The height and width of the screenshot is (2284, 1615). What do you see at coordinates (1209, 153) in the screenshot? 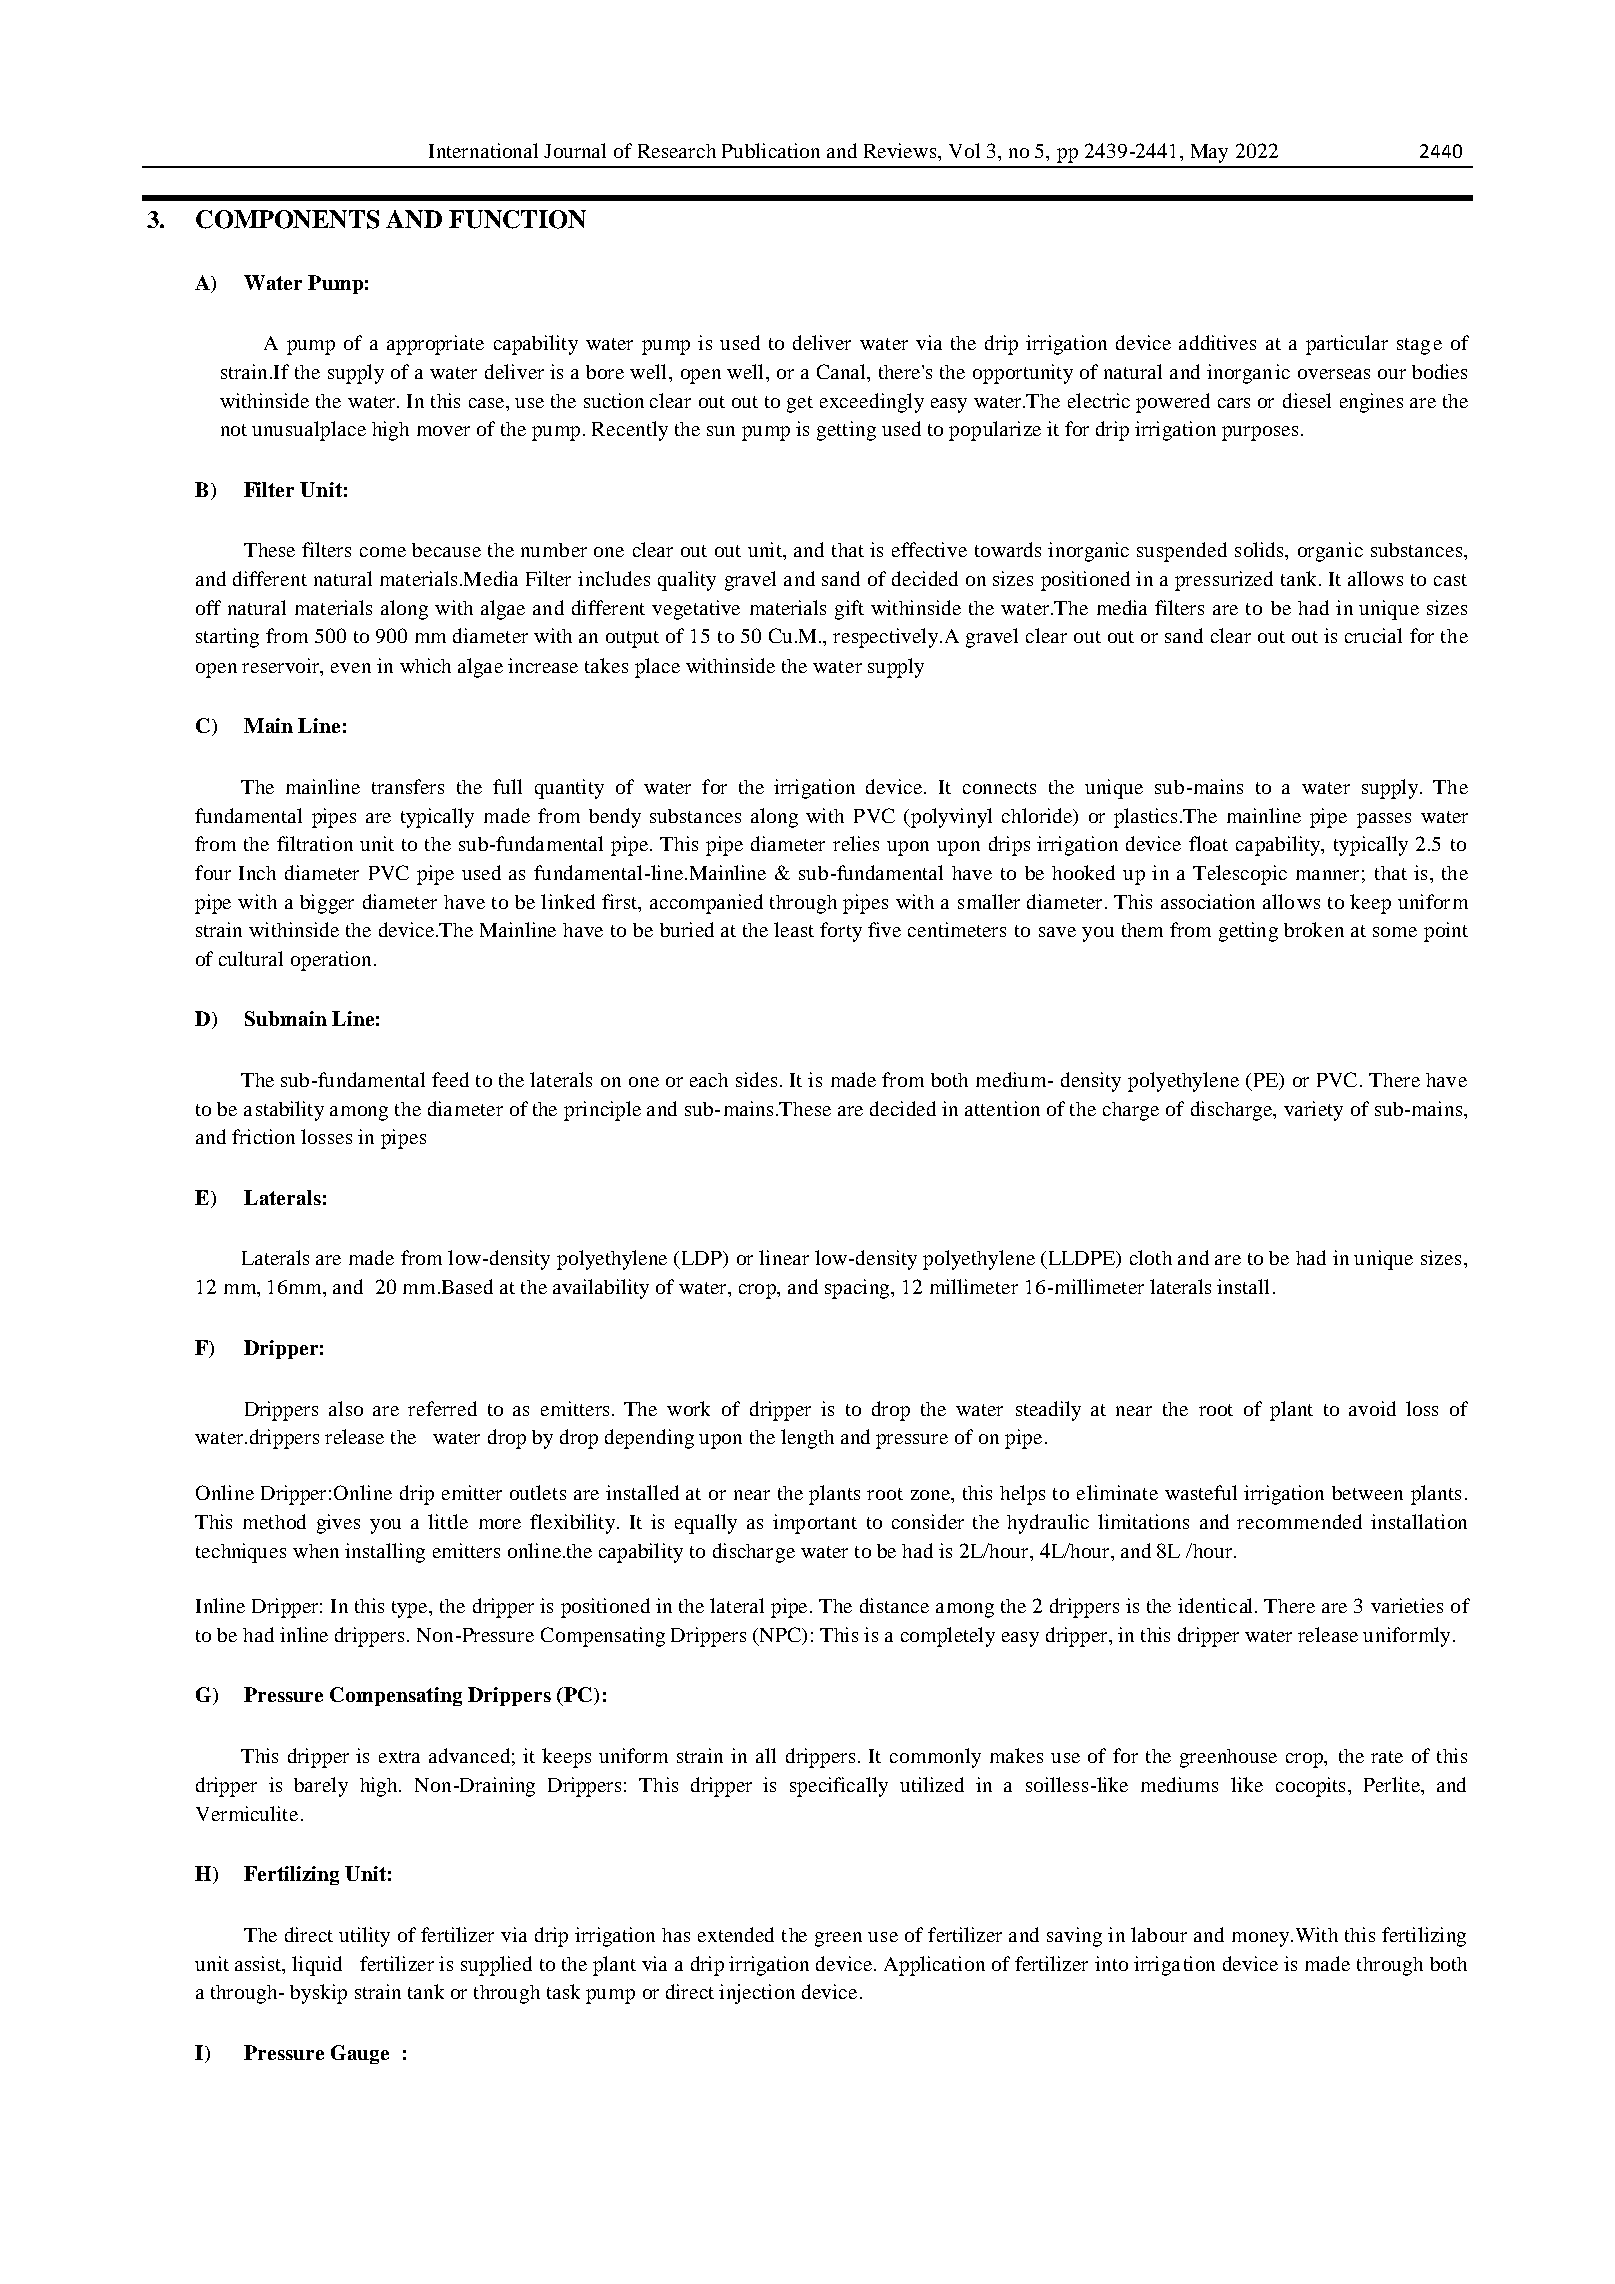
I see `May` at bounding box center [1209, 153].
